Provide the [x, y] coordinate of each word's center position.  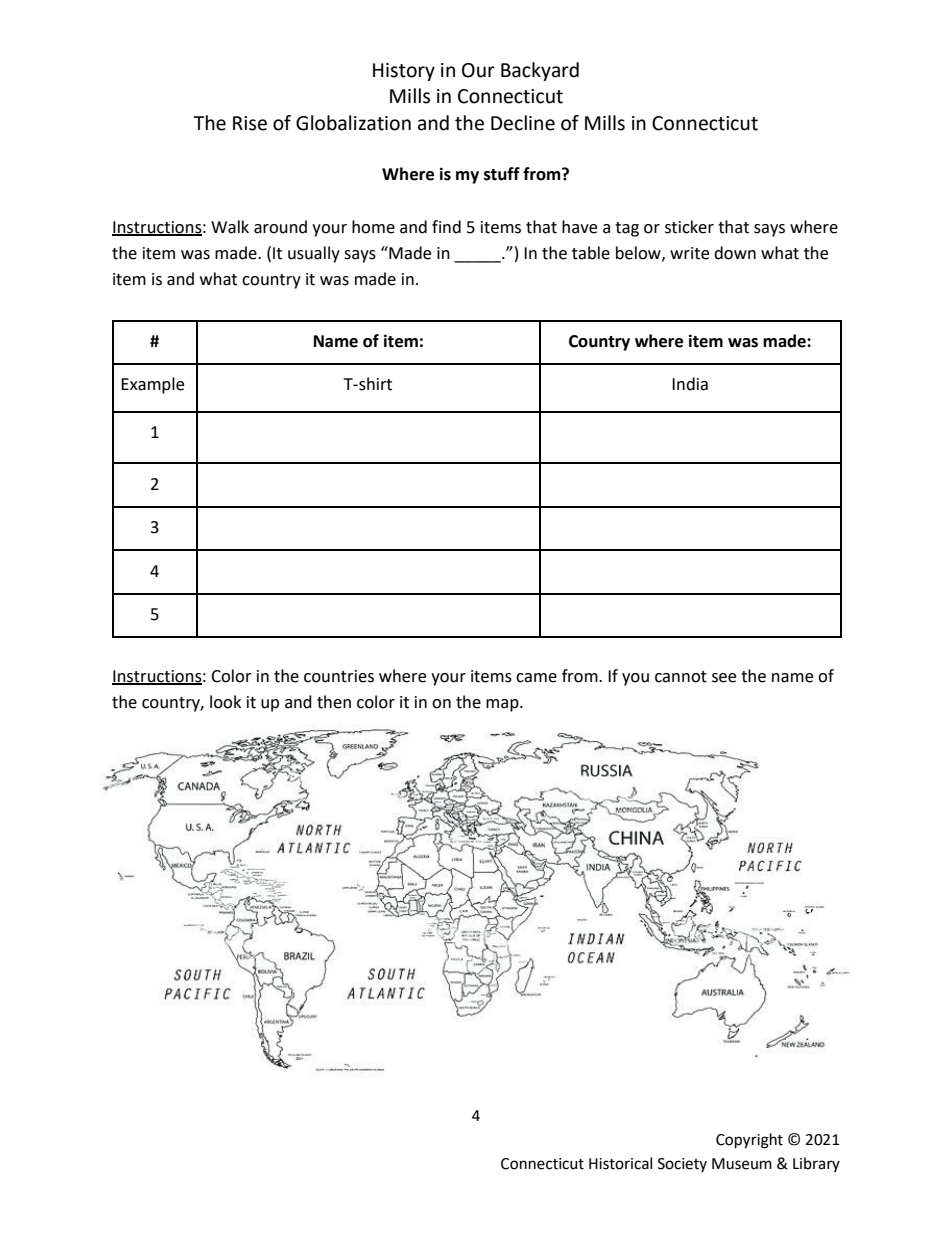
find [446, 227]
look [225, 702]
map [503, 705]
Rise [250, 123]
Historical [620, 1163]
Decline [523, 123]
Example [152, 385]
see [724, 678]
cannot [681, 677]
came [536, 678]
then [334, 702]
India [690, 384]
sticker [689, 227]
